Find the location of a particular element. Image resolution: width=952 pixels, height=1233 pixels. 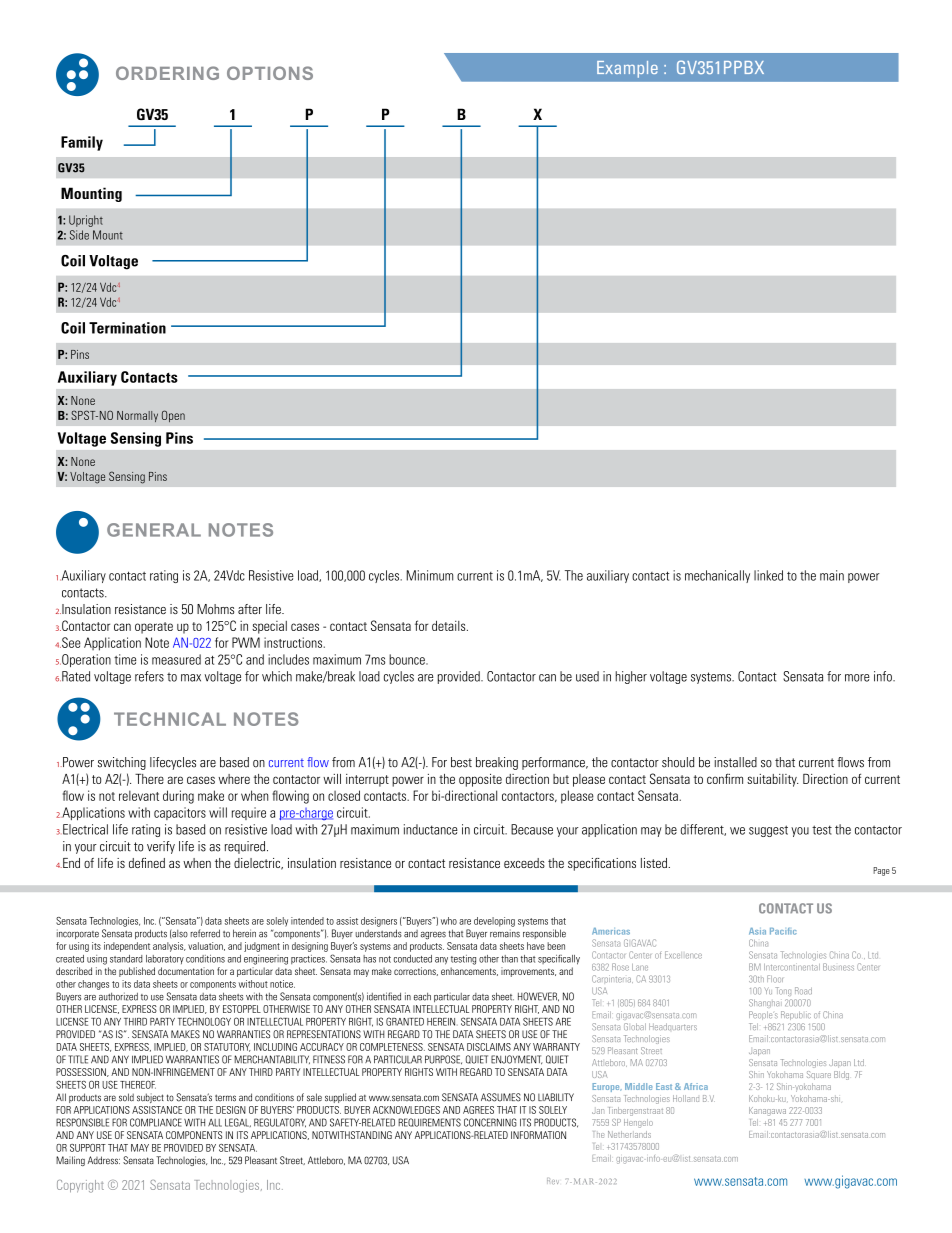

ORDERING is located at coordinates (167, 73).
